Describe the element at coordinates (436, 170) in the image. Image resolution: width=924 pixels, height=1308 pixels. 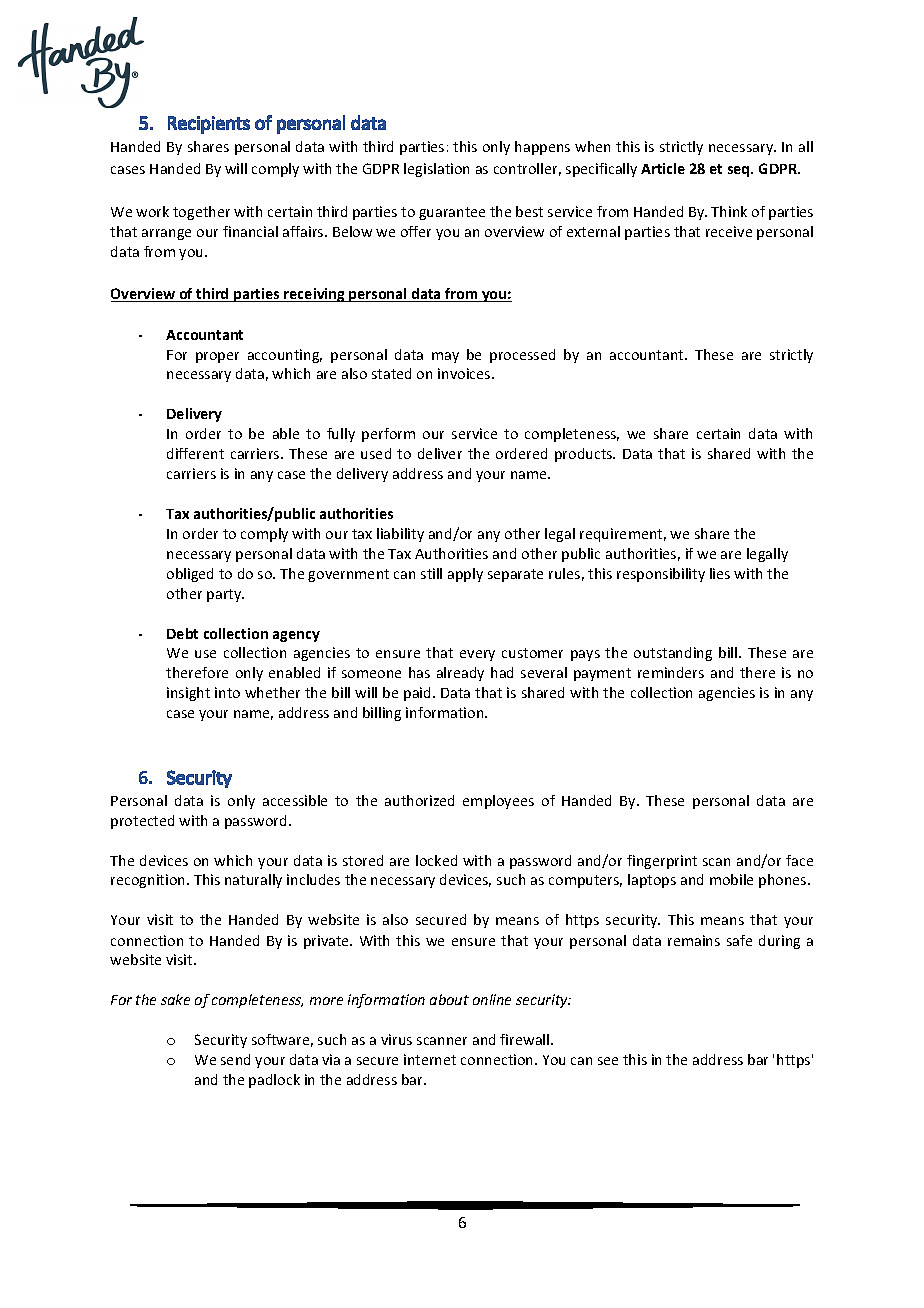
I see `legislation` at that location.
